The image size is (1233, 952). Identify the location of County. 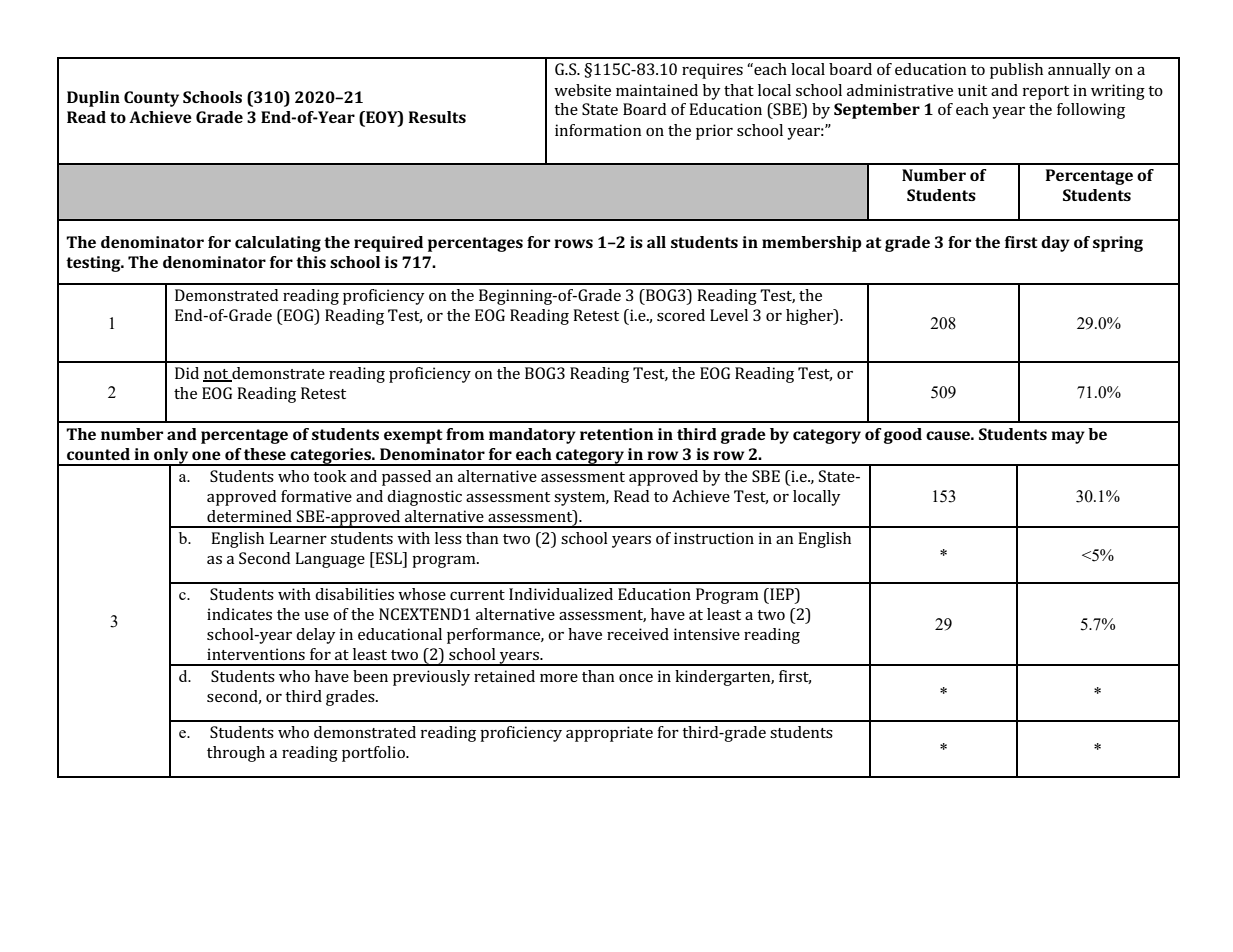
(151, 99).
